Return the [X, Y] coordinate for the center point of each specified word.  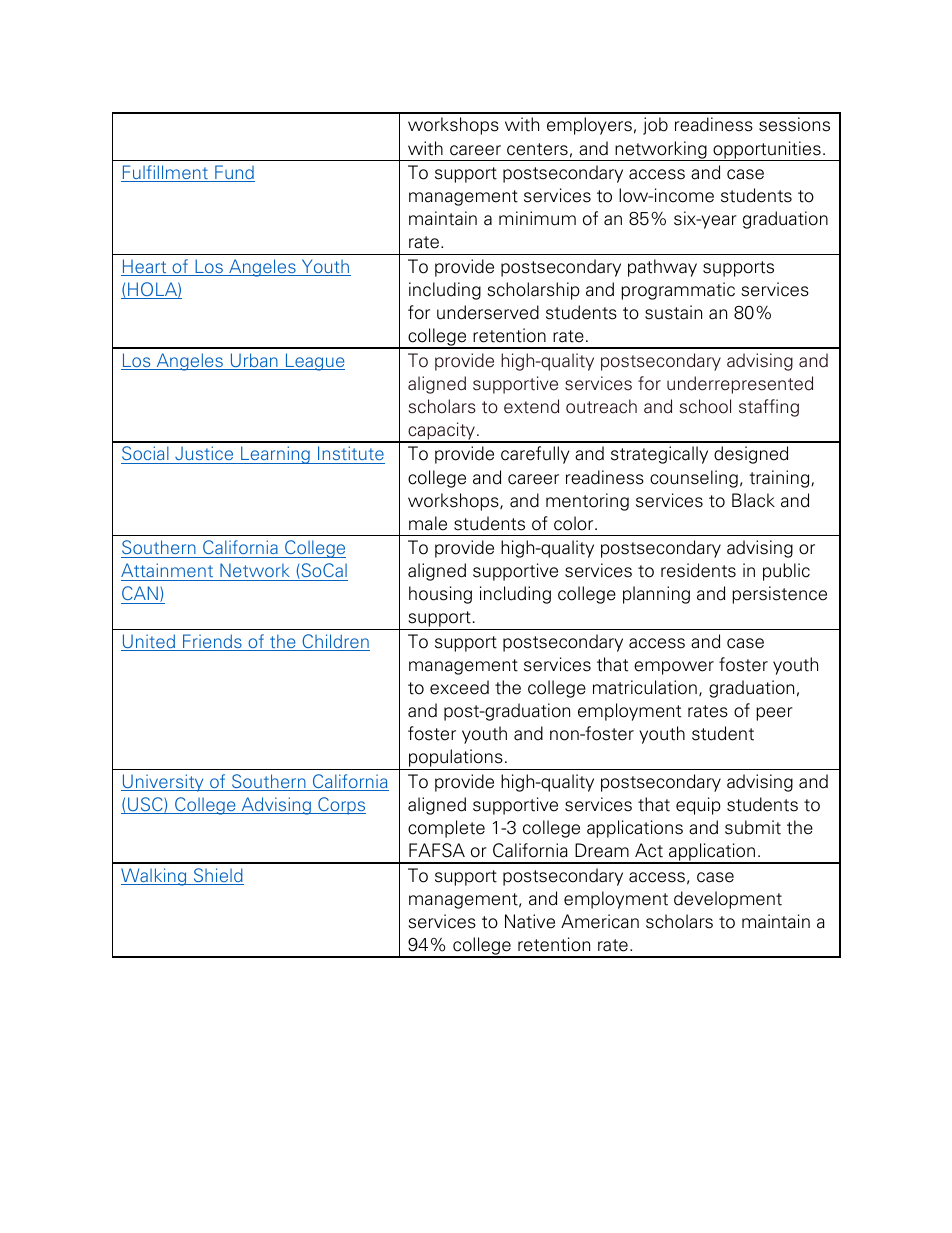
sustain [673, 312]
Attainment [168, 572]
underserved [488, 312]
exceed [459, 687]
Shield [217, 876]
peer [774, 714]
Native [530, 921]
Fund [234, 173]
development [728, 900]
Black [753, 500]
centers [537, 149]
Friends [212, 642]
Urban [254, 361]
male [428, 523]
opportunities [767, 151]
